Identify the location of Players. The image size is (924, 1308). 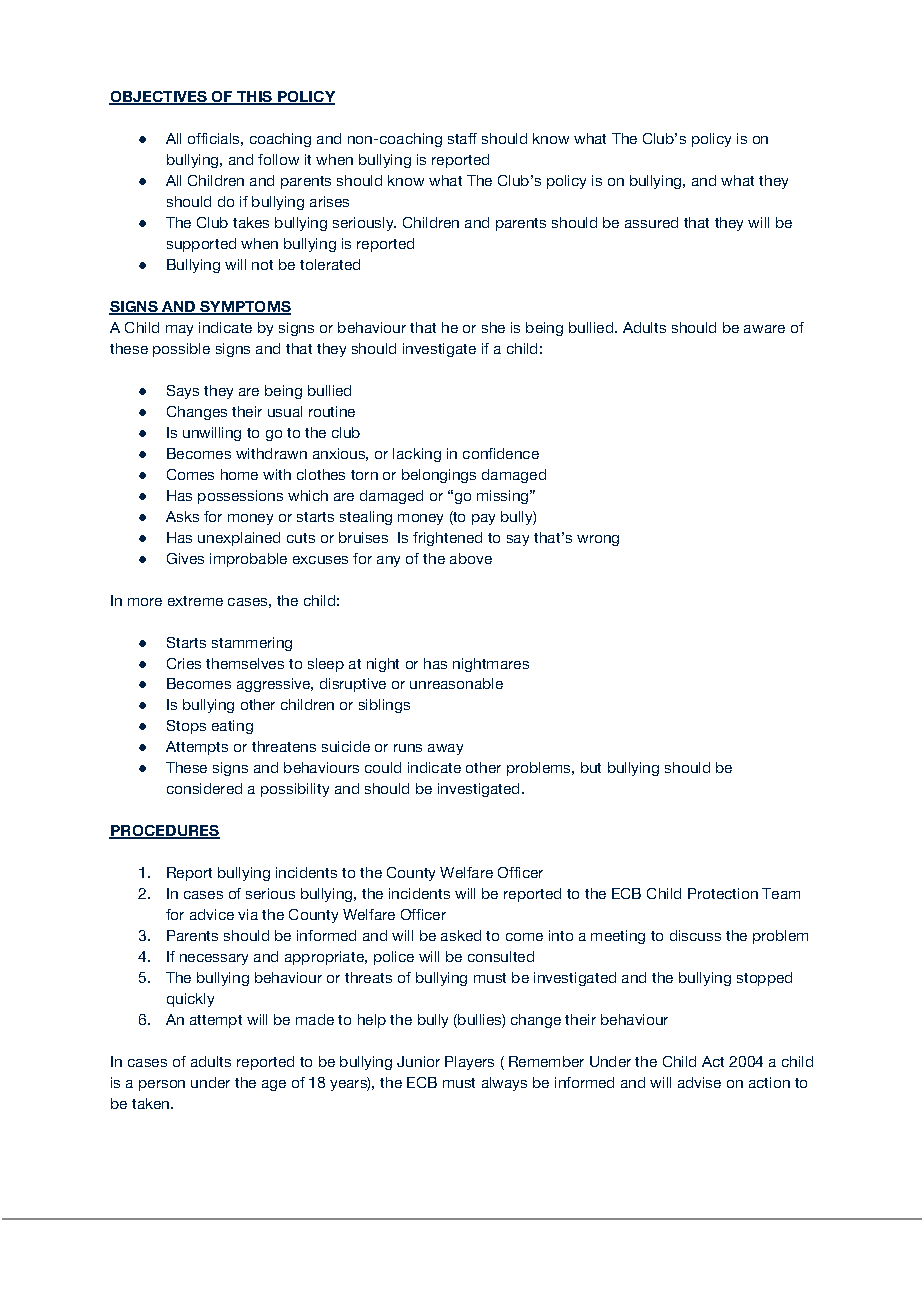
(469, 1063).
